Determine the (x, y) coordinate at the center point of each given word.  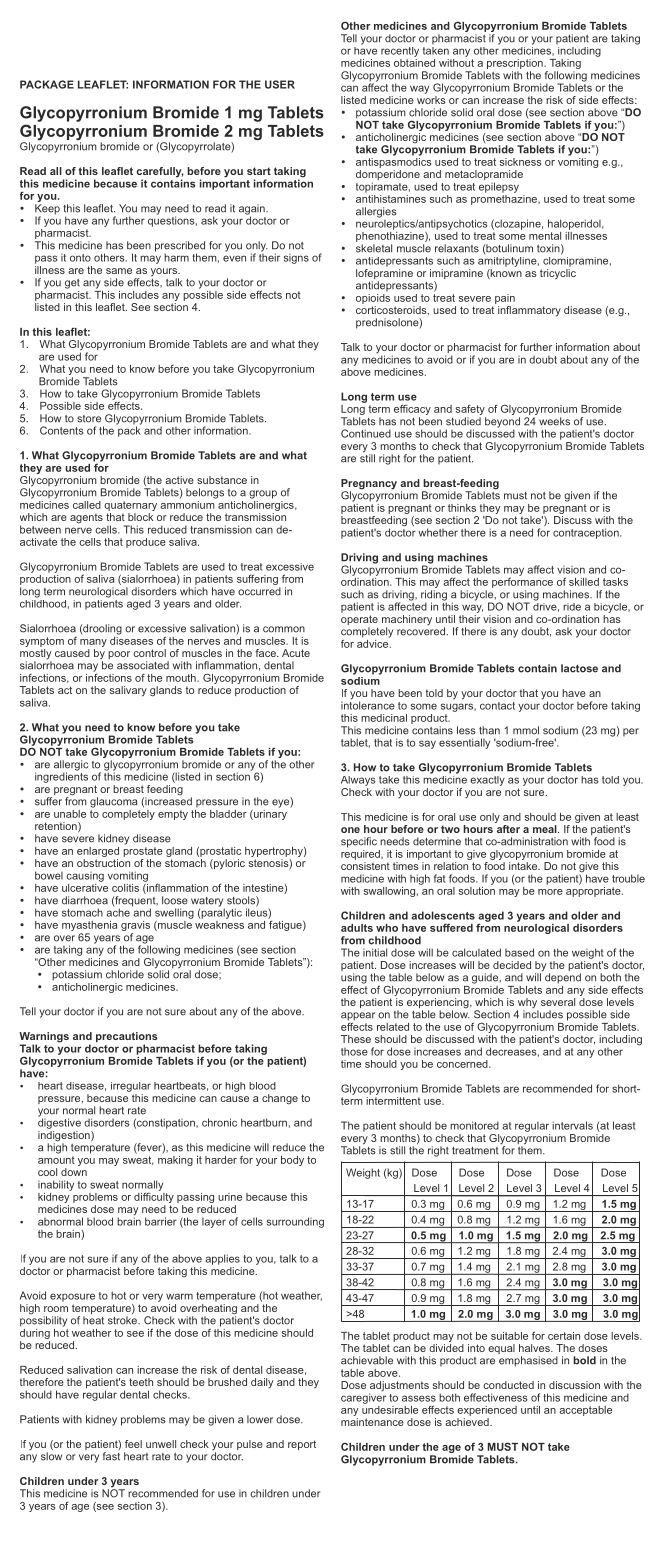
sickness (520, 162)
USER (280, 84)
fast (111, 1456)
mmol (526, 730)
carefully (160, 173)
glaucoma (113, 802)
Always (358, 781)
